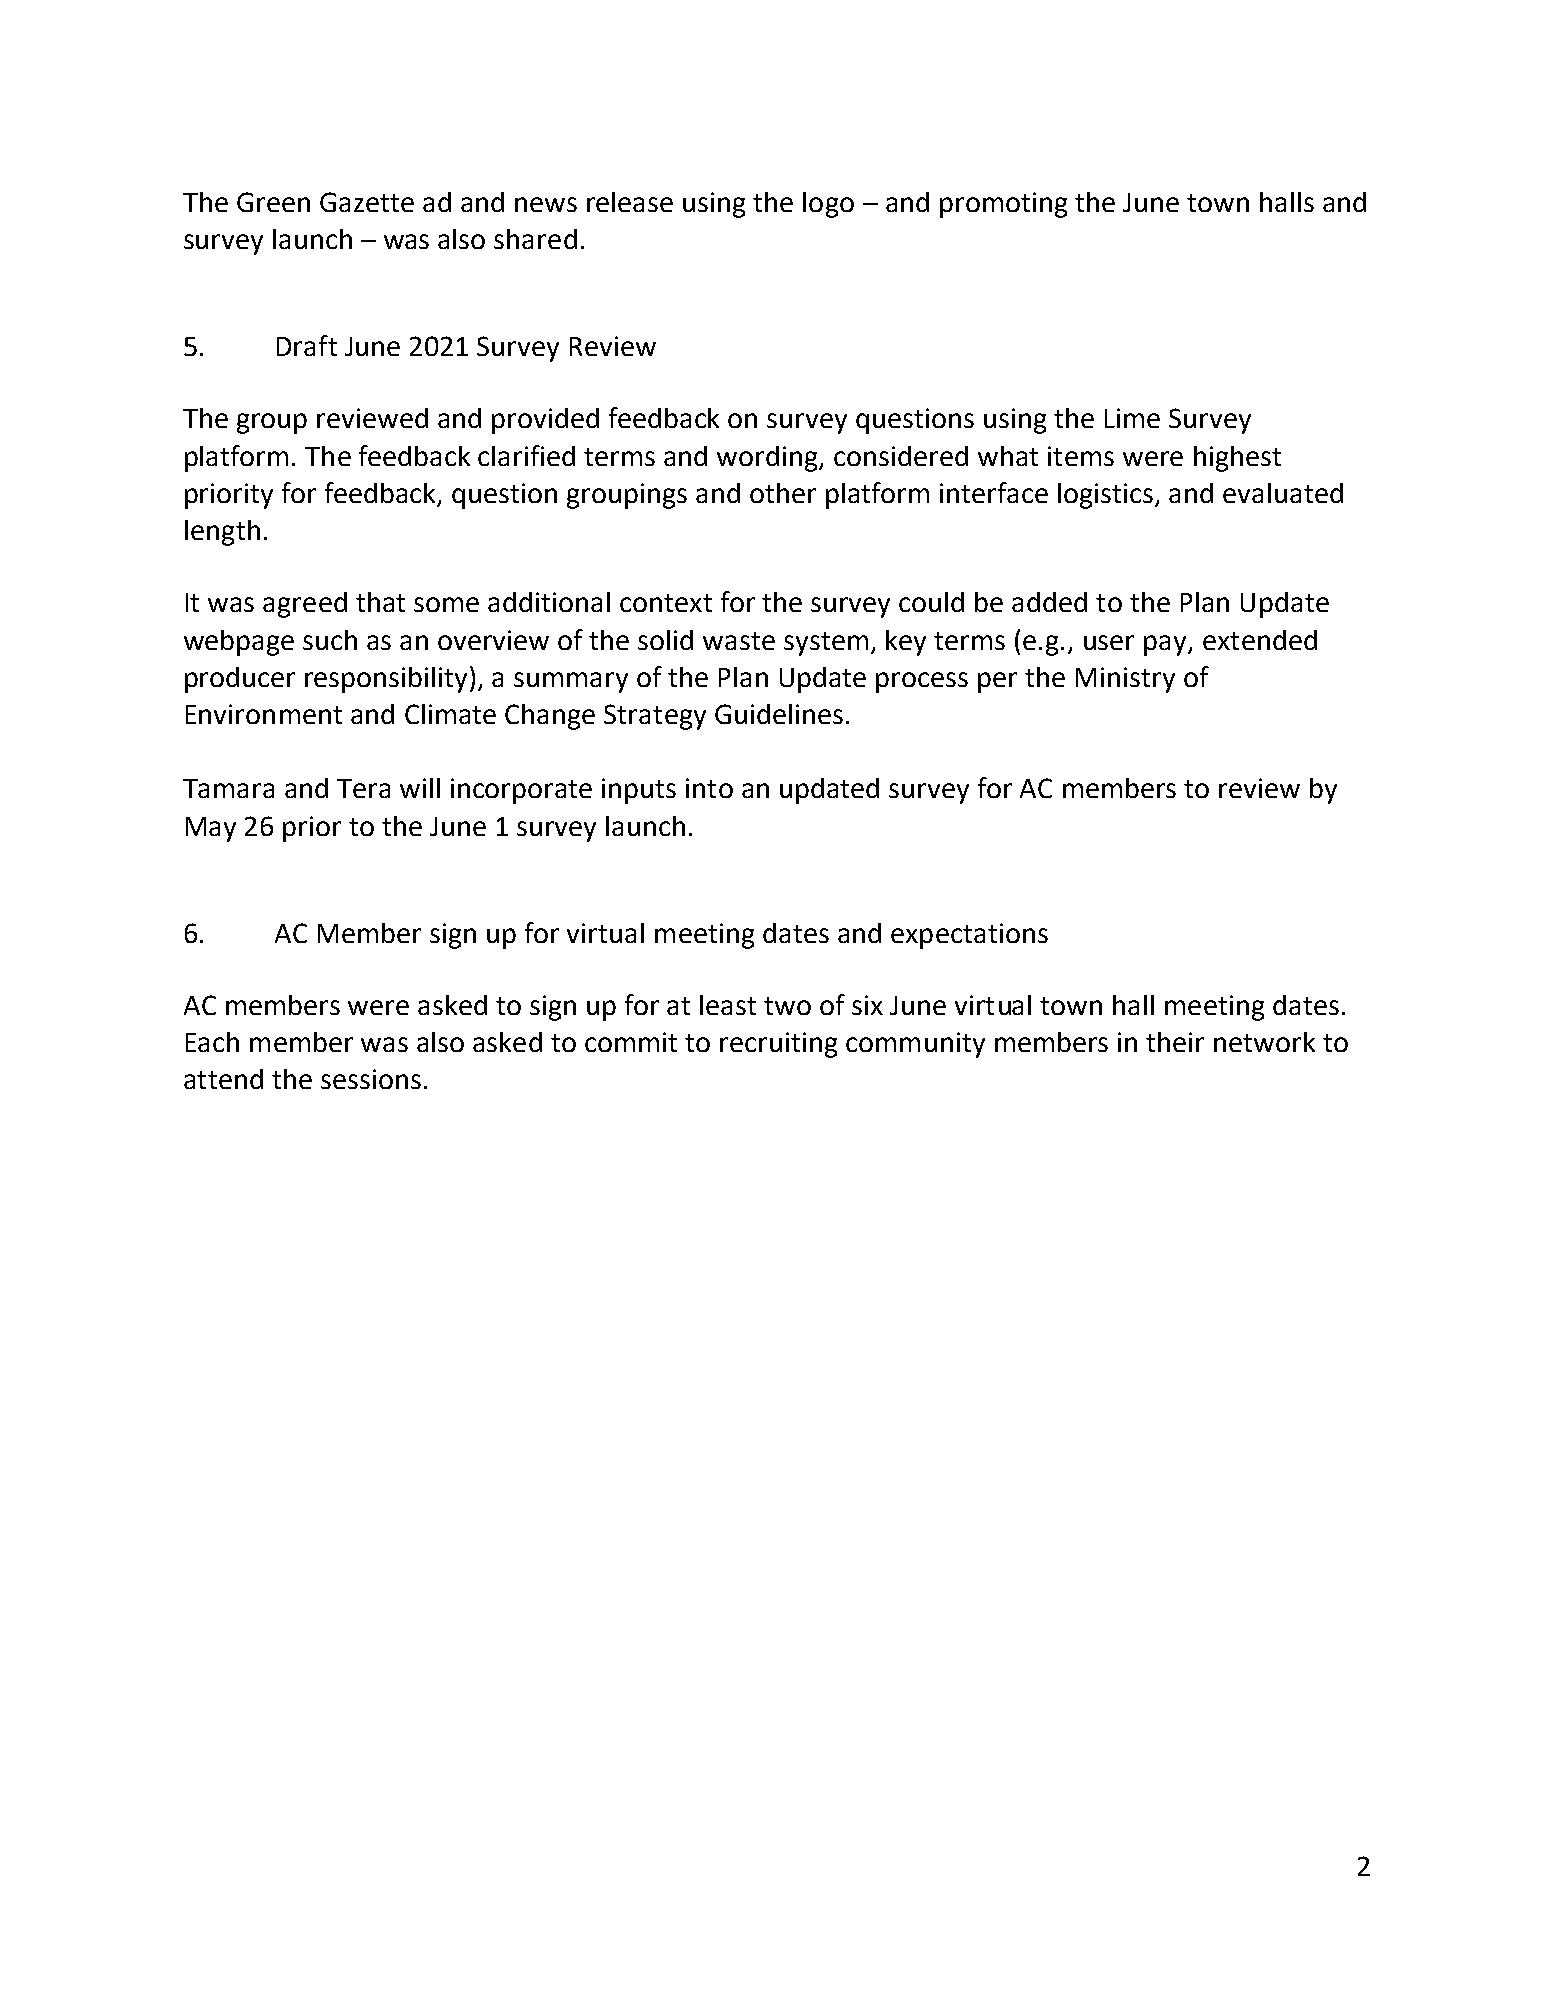 The height and width of the page is (2011, 1554). I want to click on user, so click(1109, 642).
